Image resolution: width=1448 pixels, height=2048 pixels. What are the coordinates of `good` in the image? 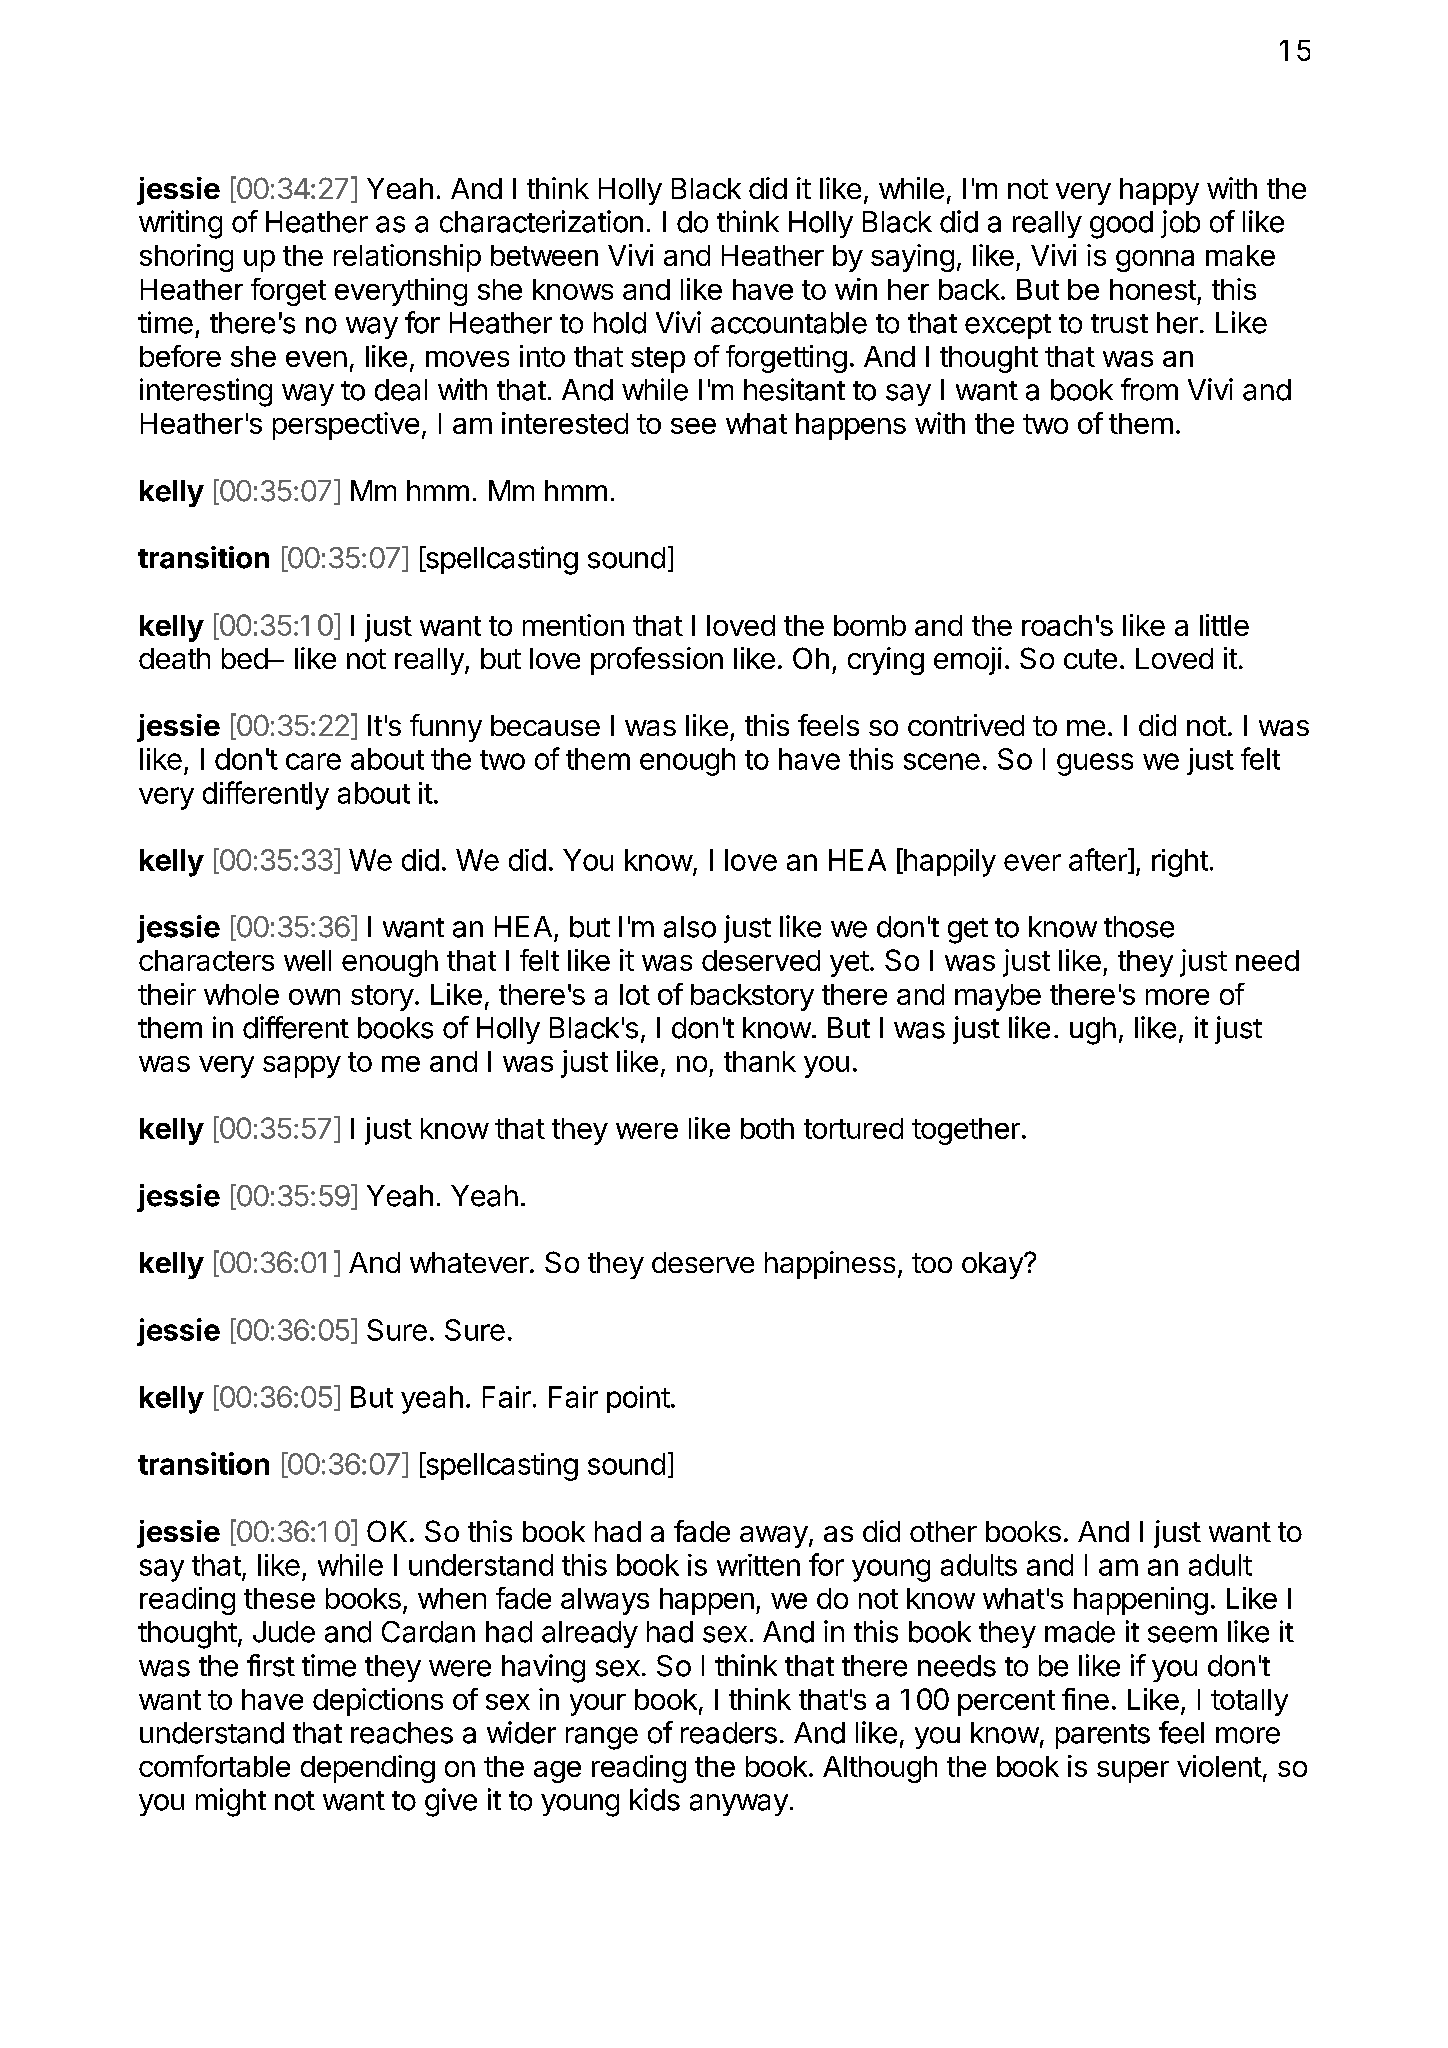 It's located at (1121, 225).
